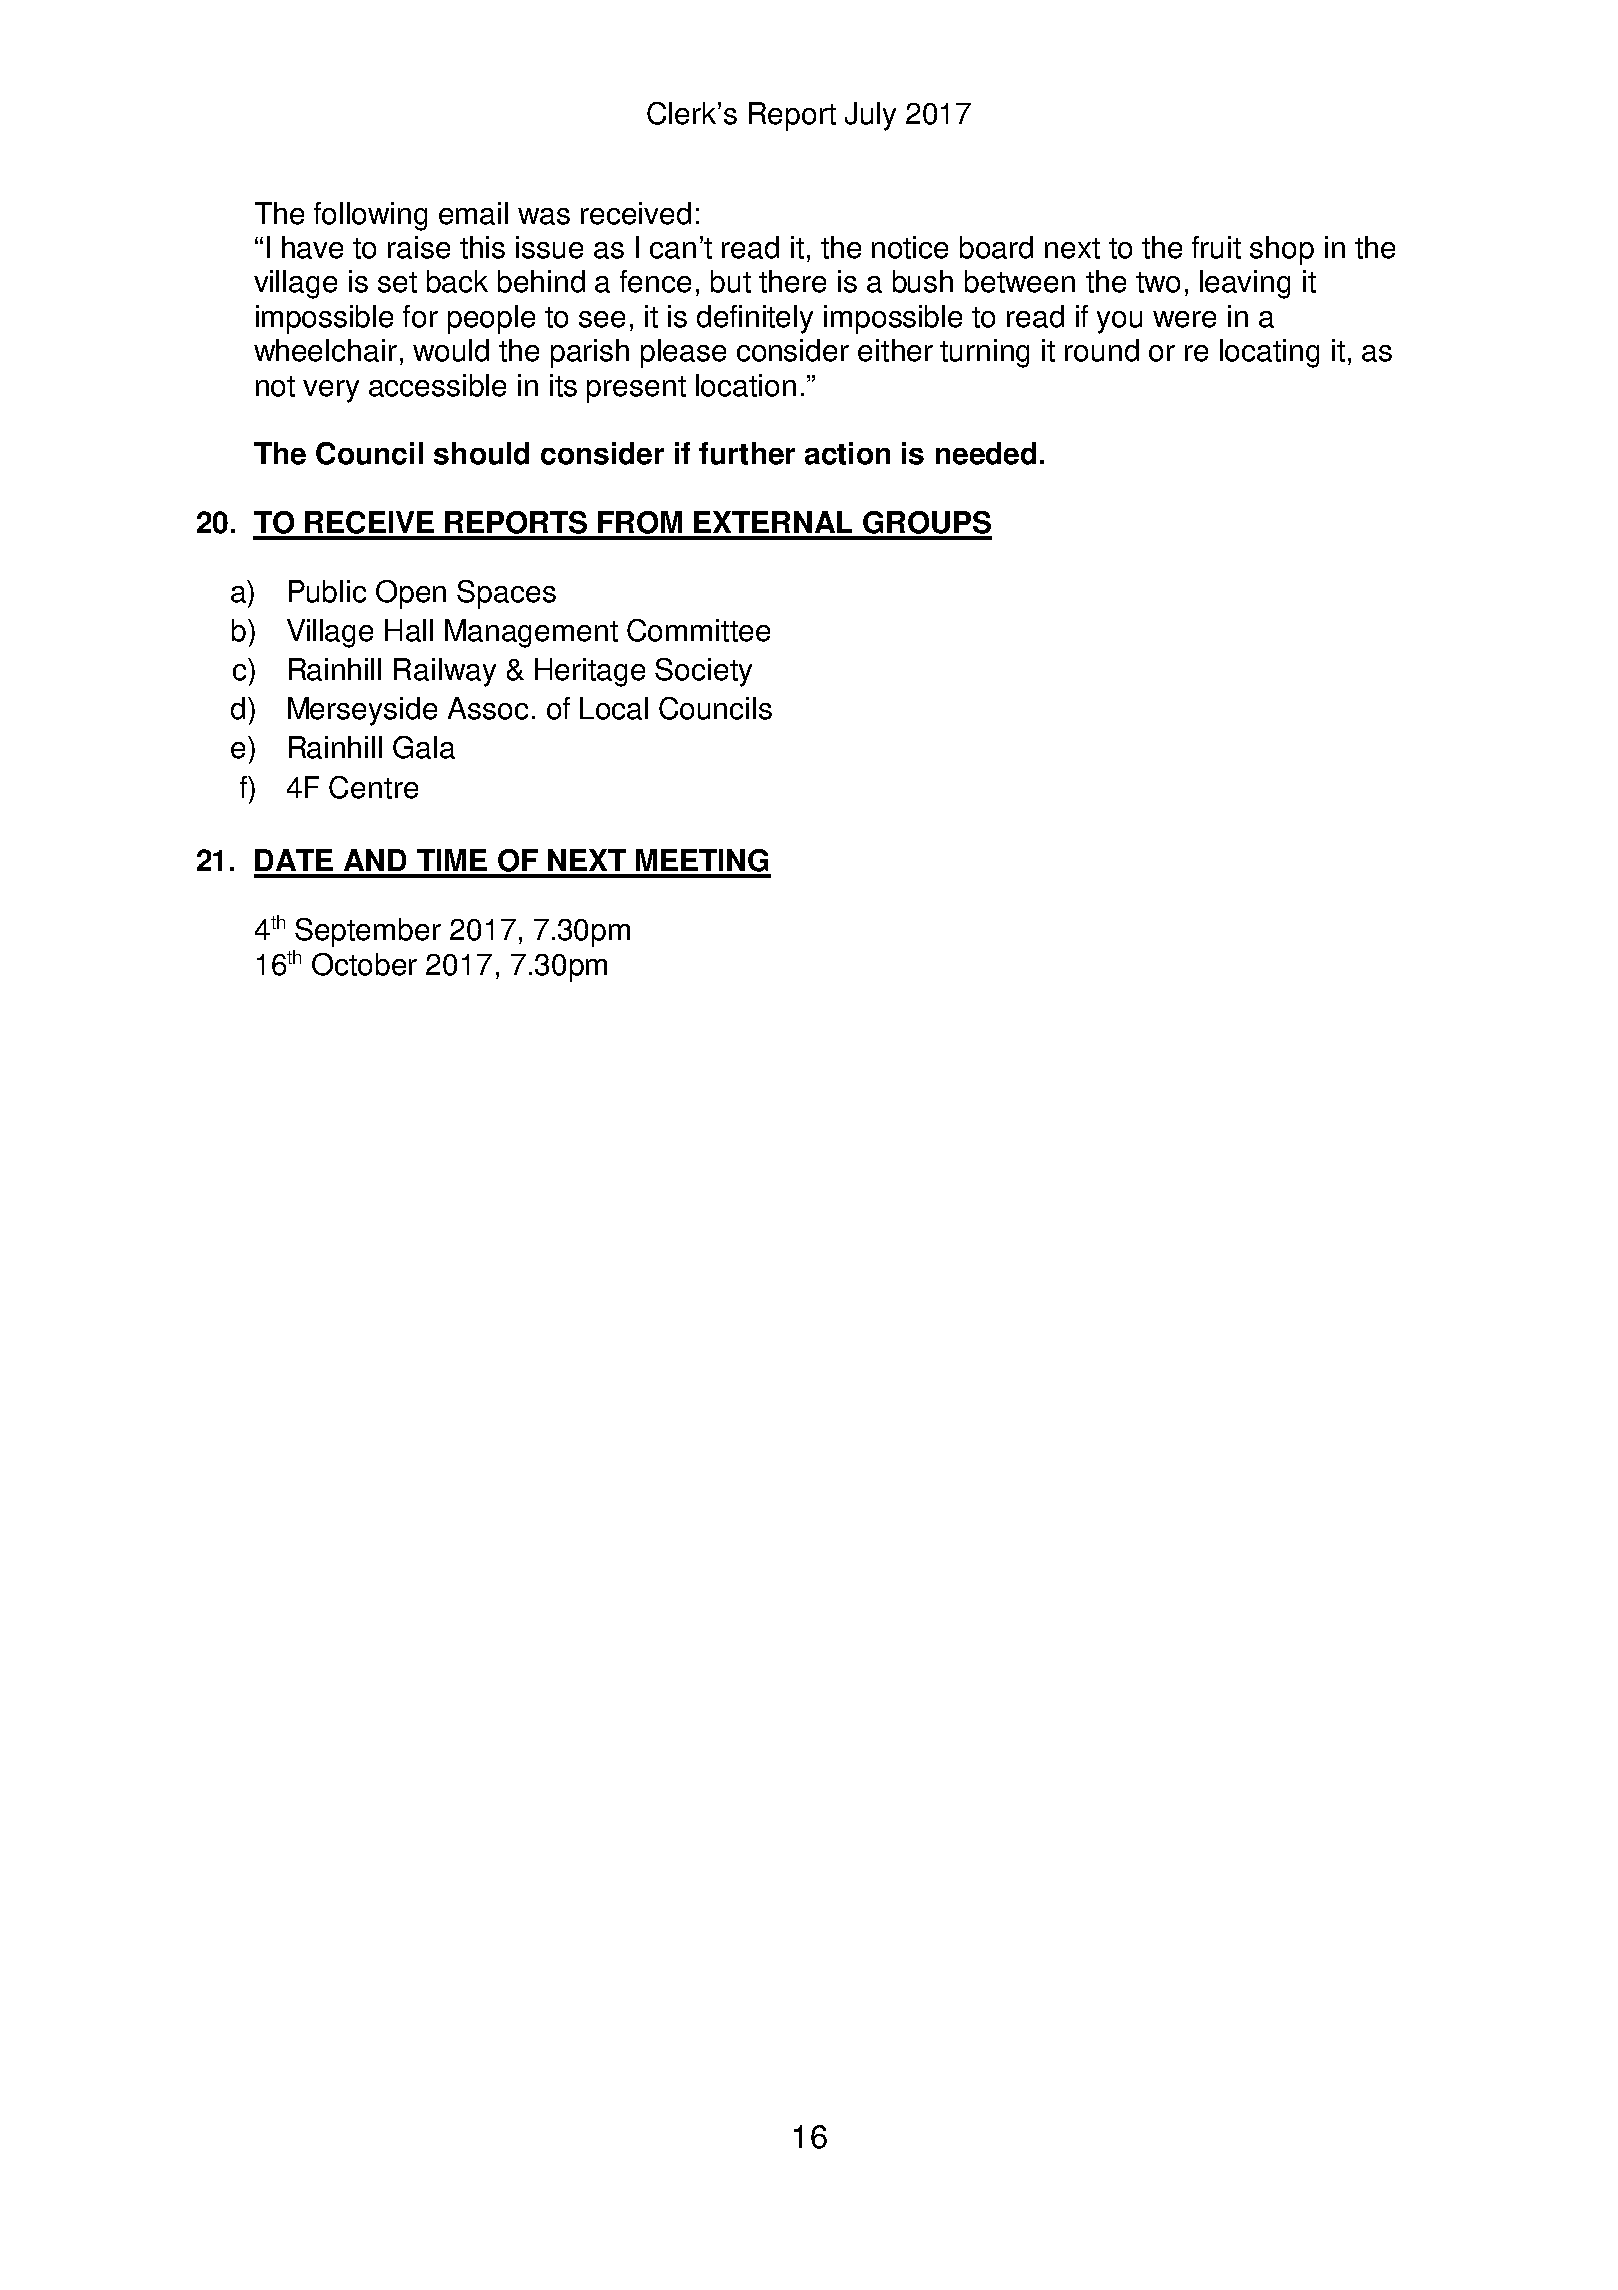 The height and width of the image is (2290, 1618). Describe the element at coordinates (870, 116) in the image. I see `July` at that location.
